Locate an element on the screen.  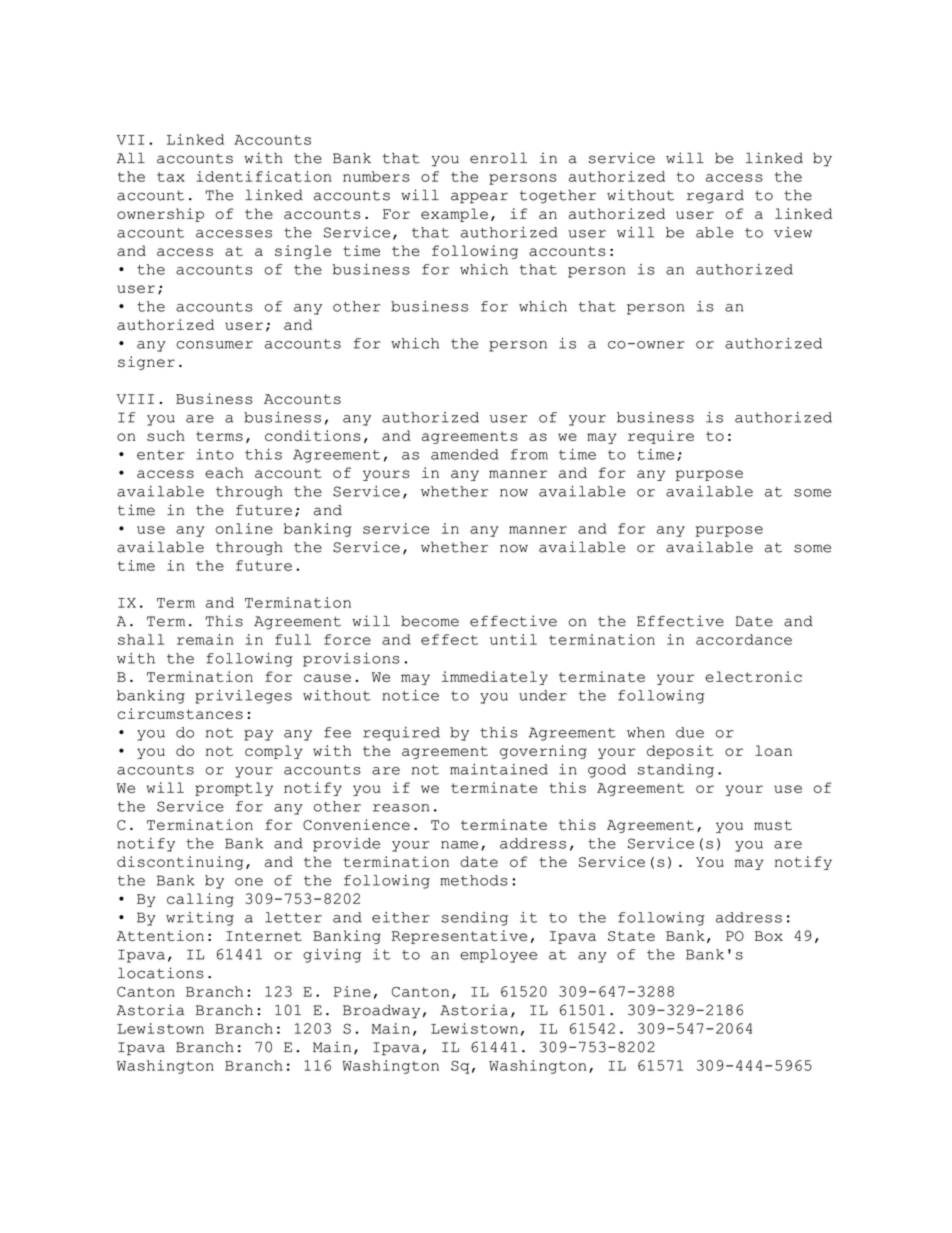
accordance is located at coordinates (744, 639).
